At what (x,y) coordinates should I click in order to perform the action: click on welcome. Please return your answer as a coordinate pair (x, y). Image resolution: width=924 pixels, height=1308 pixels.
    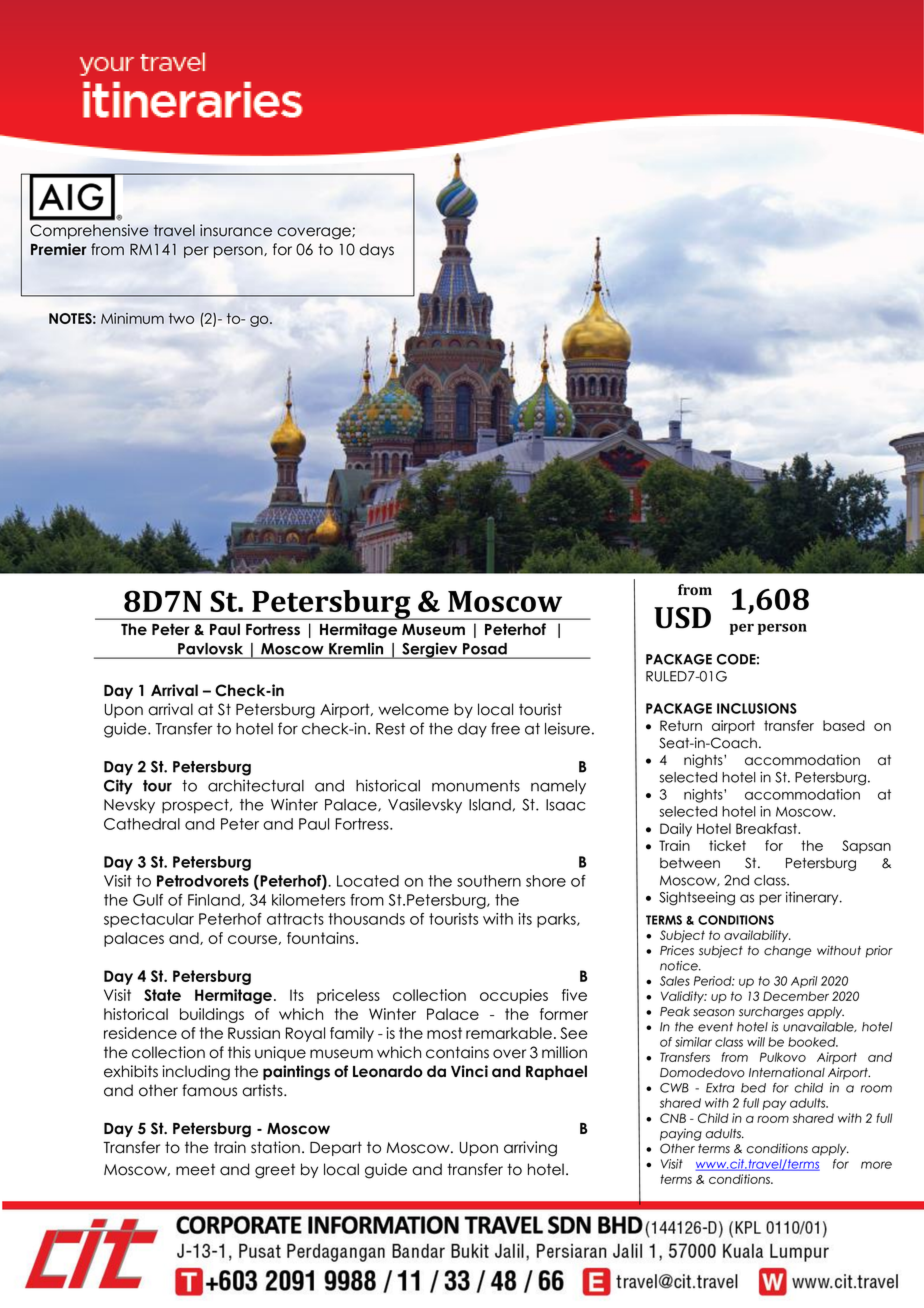
    Looking at the image, I should click on (413, 709).
